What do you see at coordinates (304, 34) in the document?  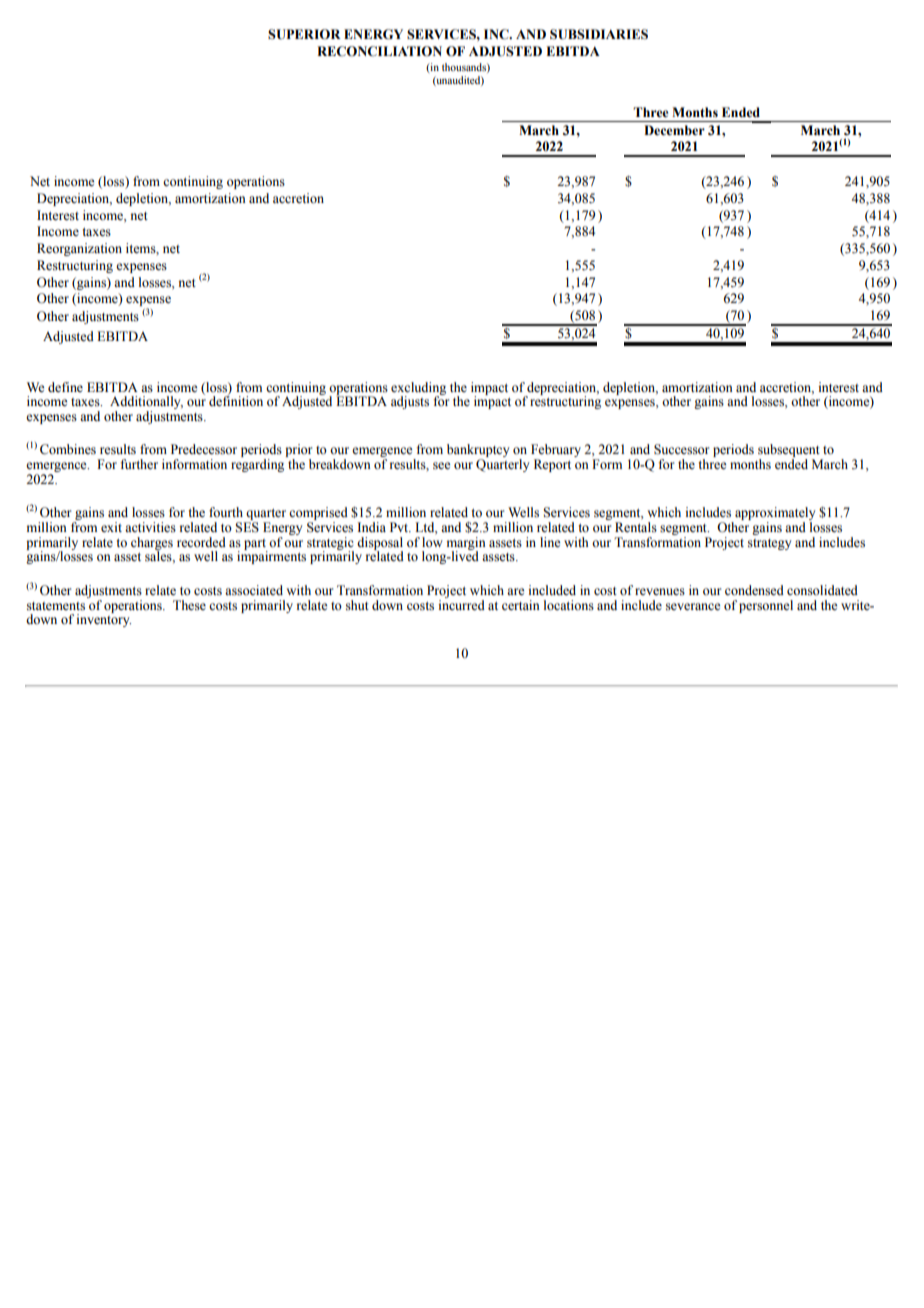 I see `SUPERIOR` at bounding box center [304, 34].
